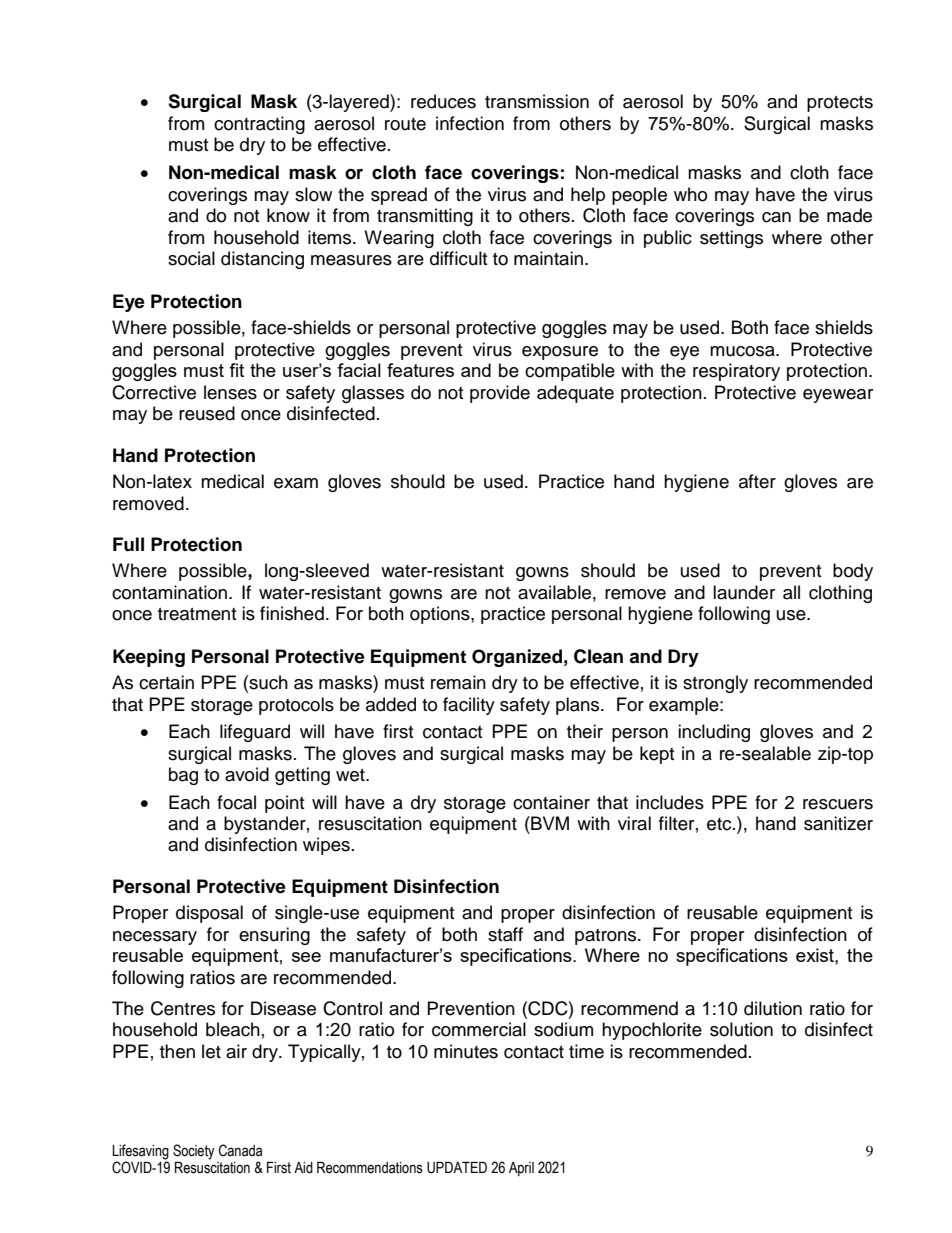 This screenshot has width=952, height=1233. Describe the element at coordinates (720, 824) in the screenshot. I see `etc` at that location.
